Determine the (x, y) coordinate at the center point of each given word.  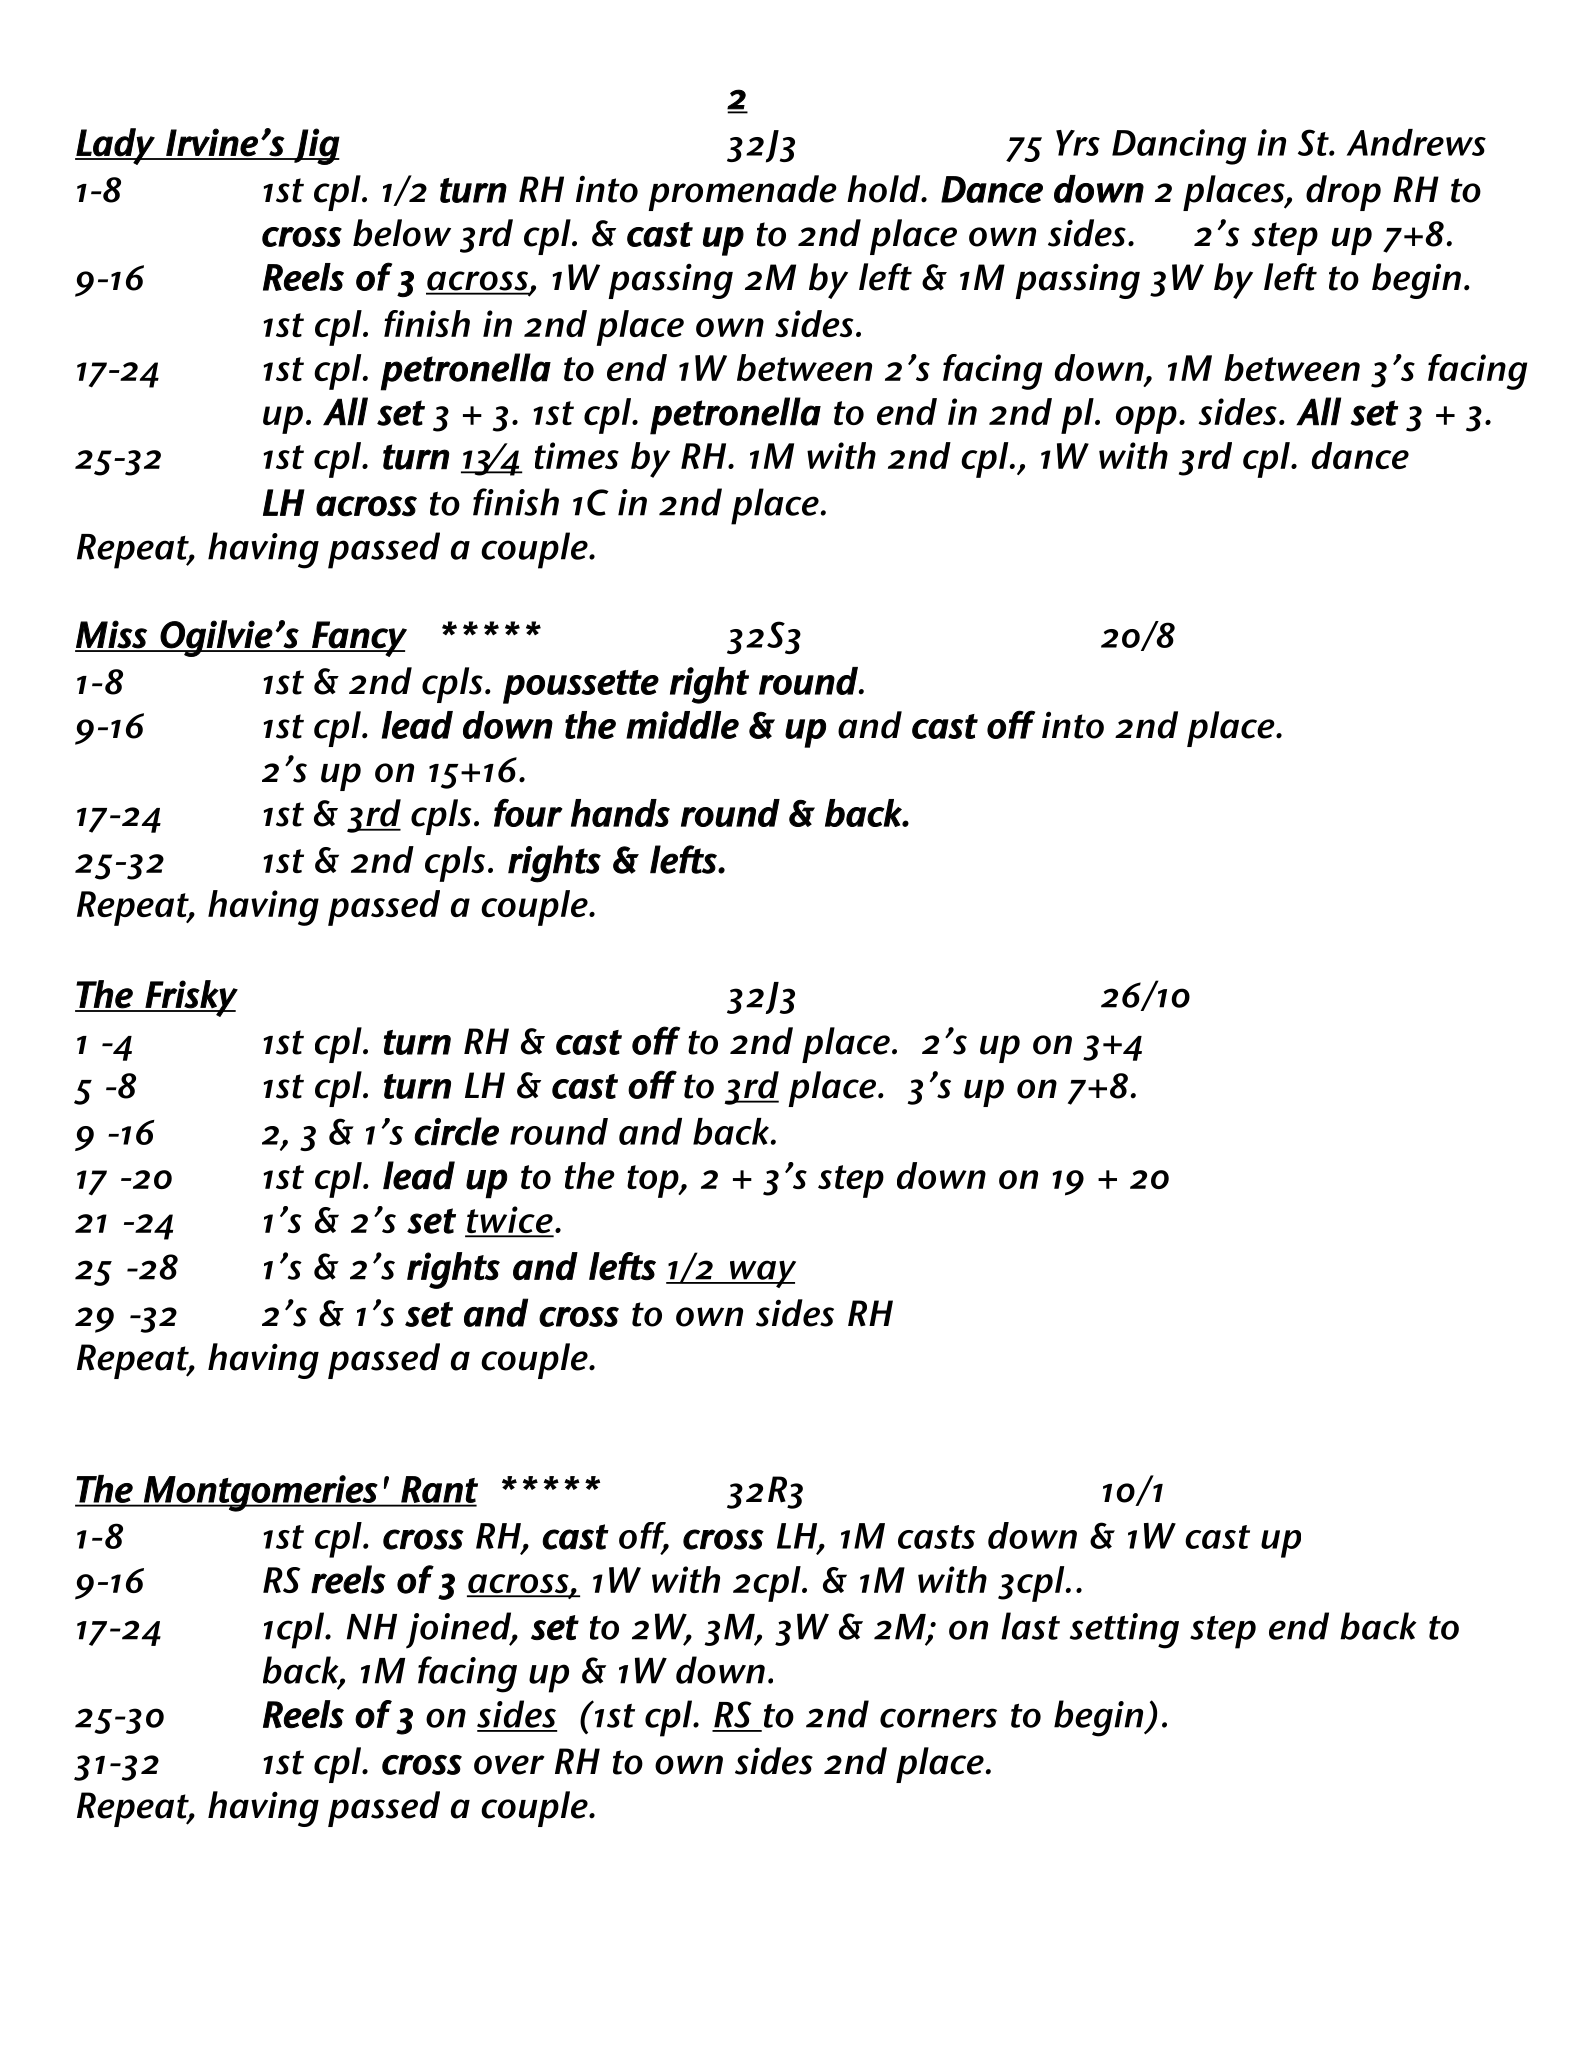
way (761, 1274)
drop (1343, 193)
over (509, 1765)
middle (682, 725)
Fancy (358, 639)
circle (456, 1131)
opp (1146, 420)
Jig (316, 146)
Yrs (1078, 143)
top (654, 1181)
